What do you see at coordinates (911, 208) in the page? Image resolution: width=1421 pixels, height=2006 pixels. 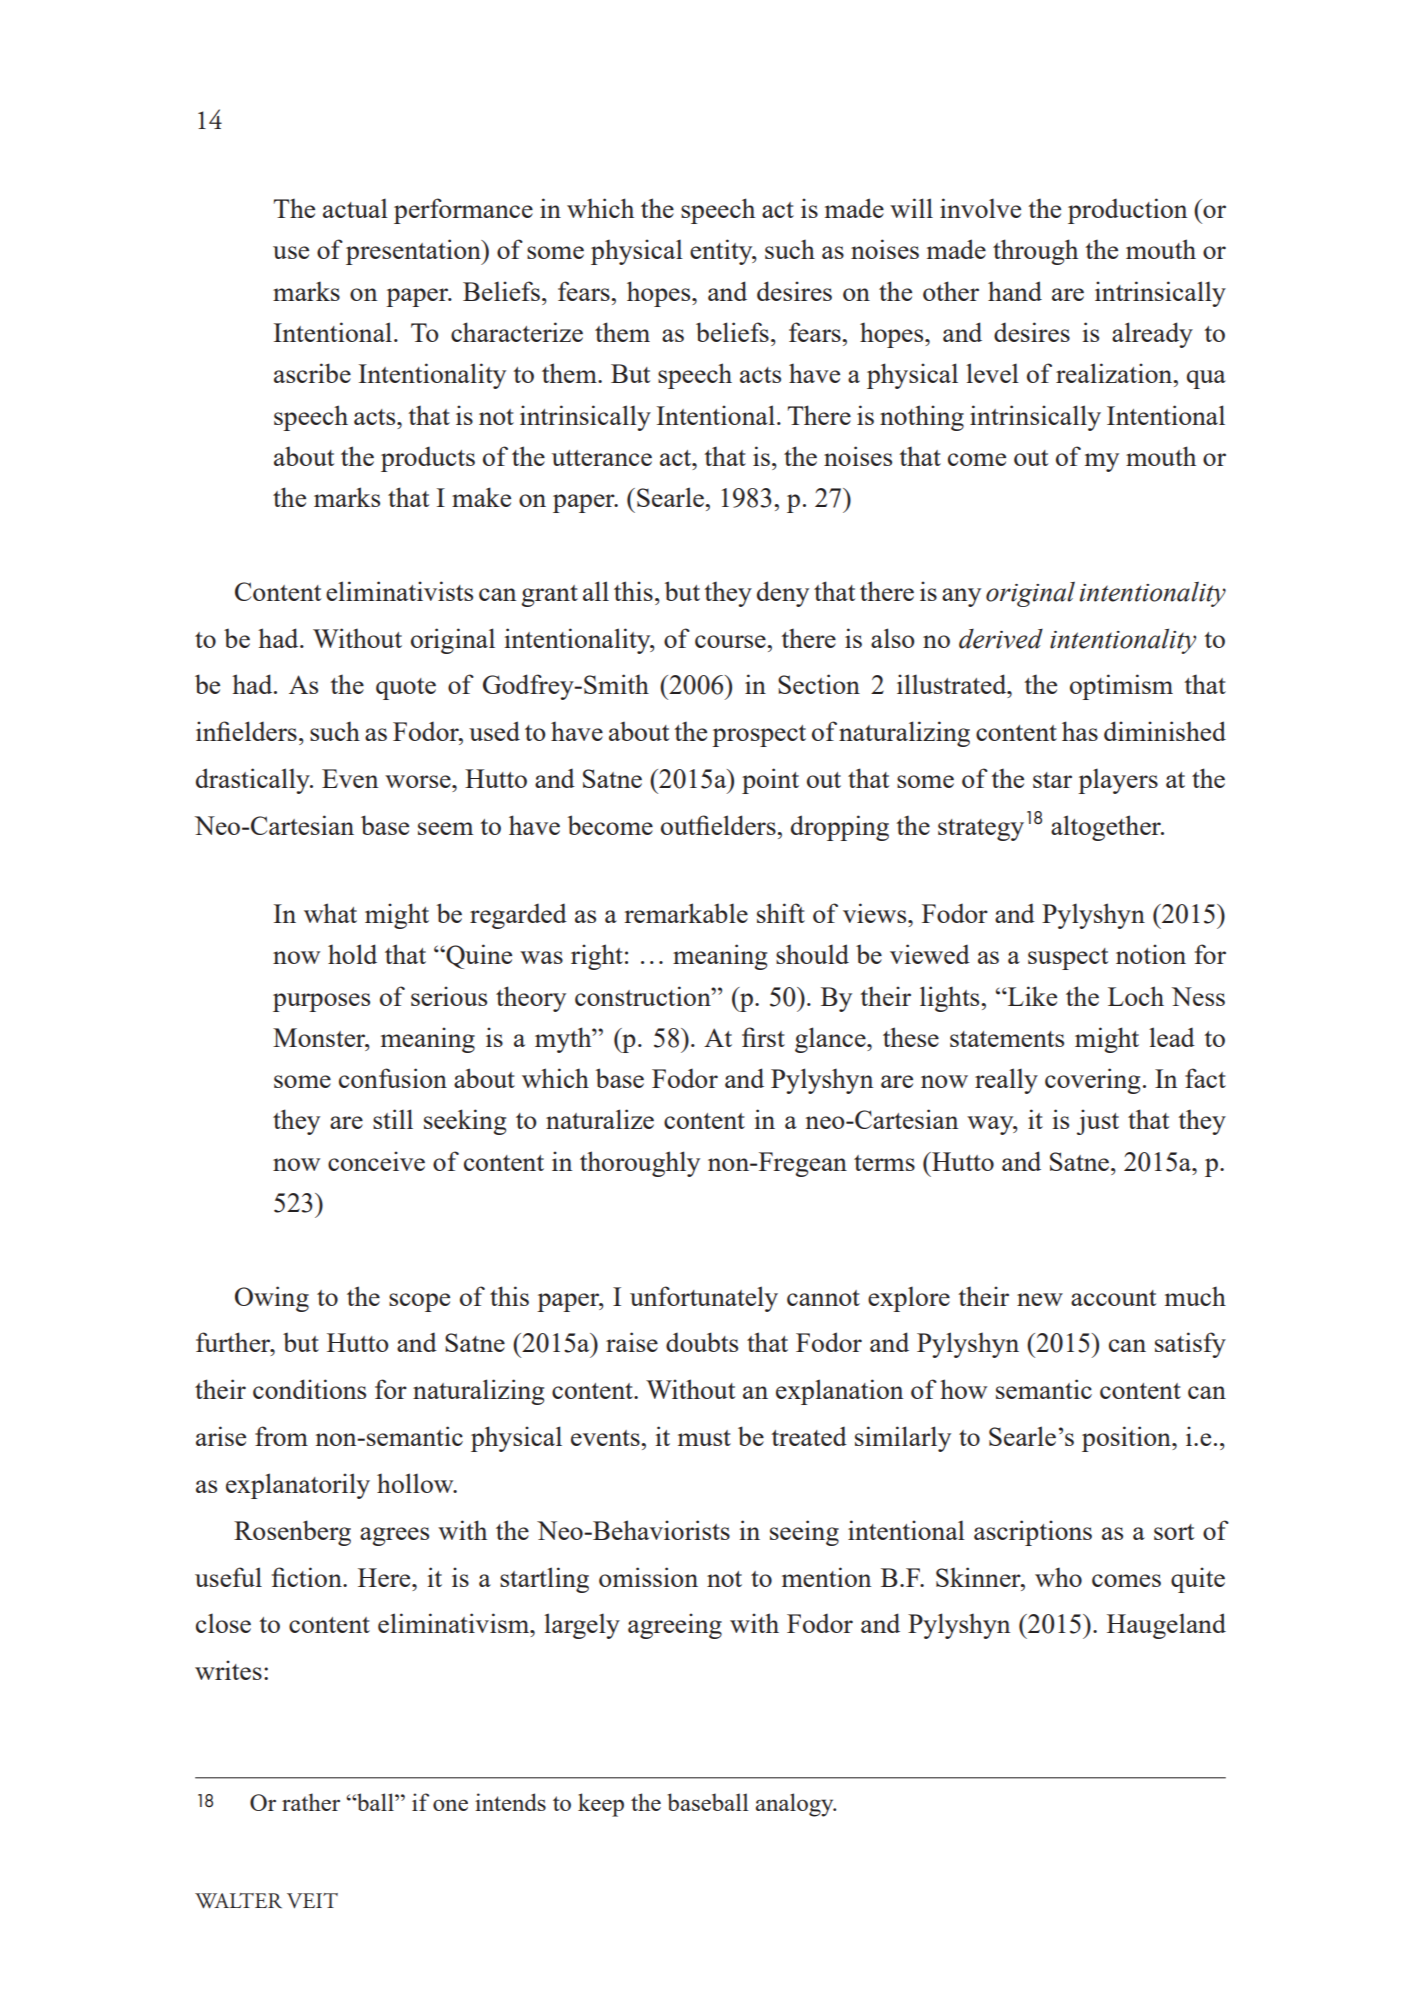 I see `will` at bounding box center [911, 208].
